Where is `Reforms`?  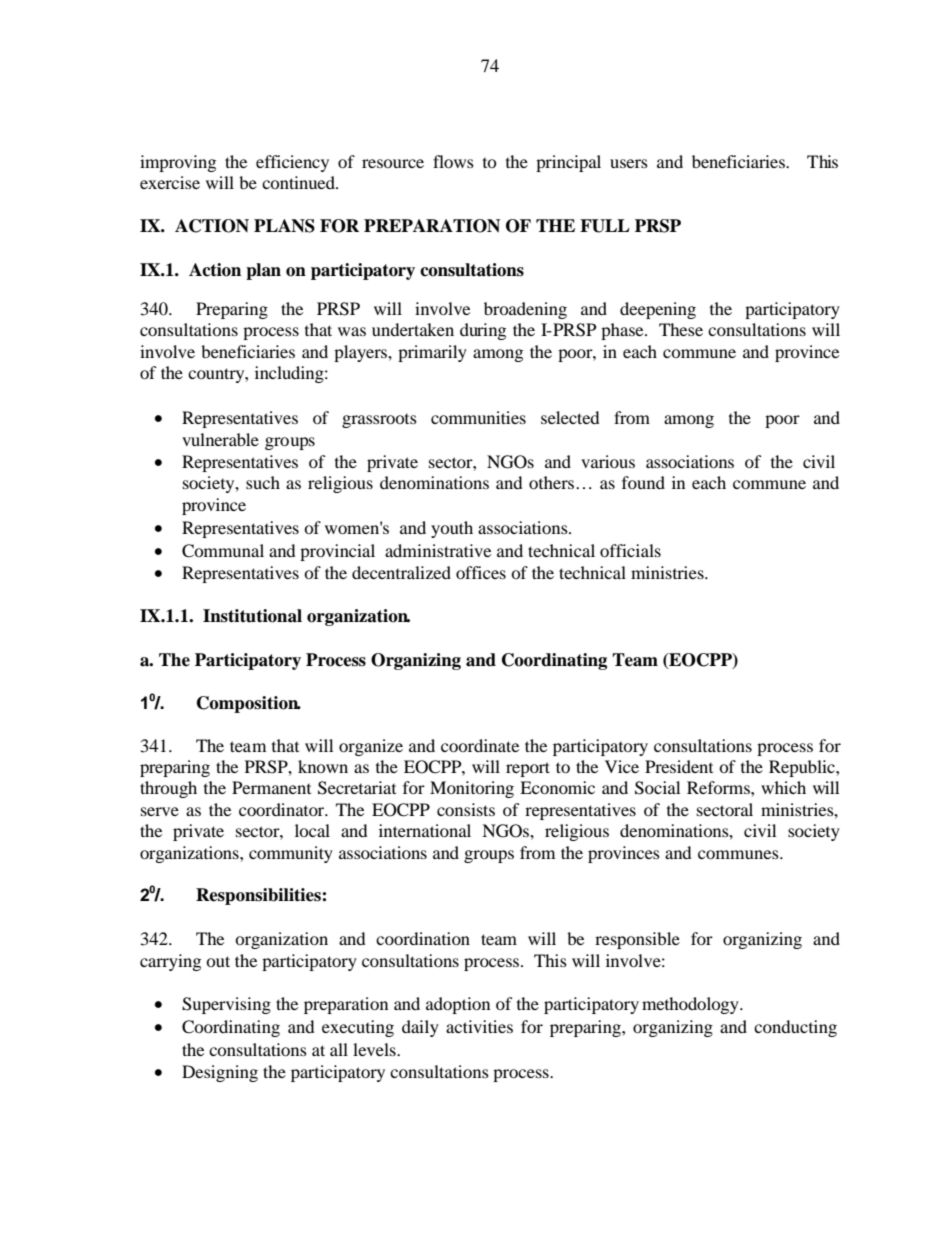 Reforms is located at coordinates (719, 787).
